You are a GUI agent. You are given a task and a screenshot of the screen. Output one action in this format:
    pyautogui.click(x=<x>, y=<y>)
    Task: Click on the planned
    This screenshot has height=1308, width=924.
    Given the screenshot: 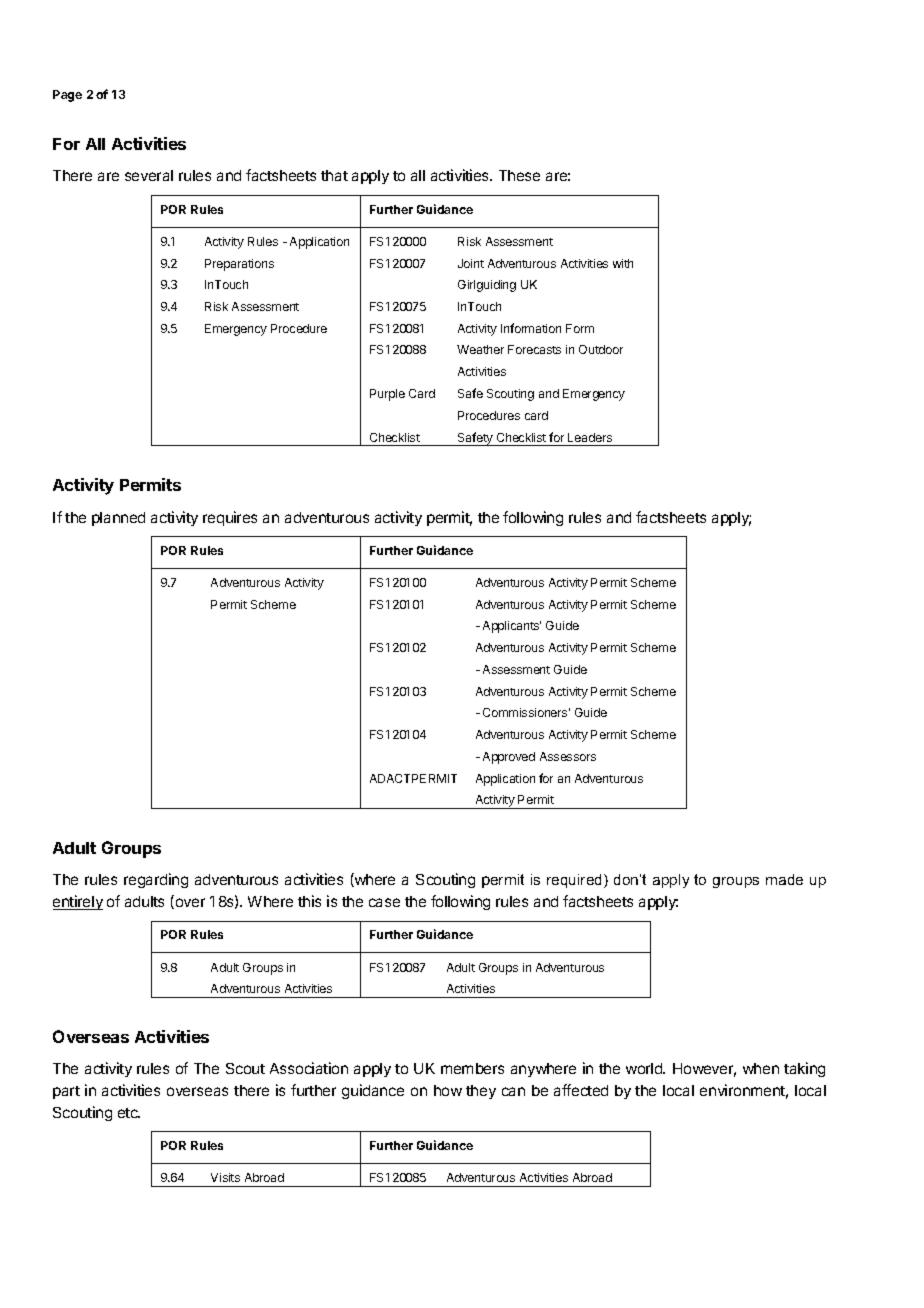 What is the action you would take?
    pyautogui.click(x=118, y=519)
